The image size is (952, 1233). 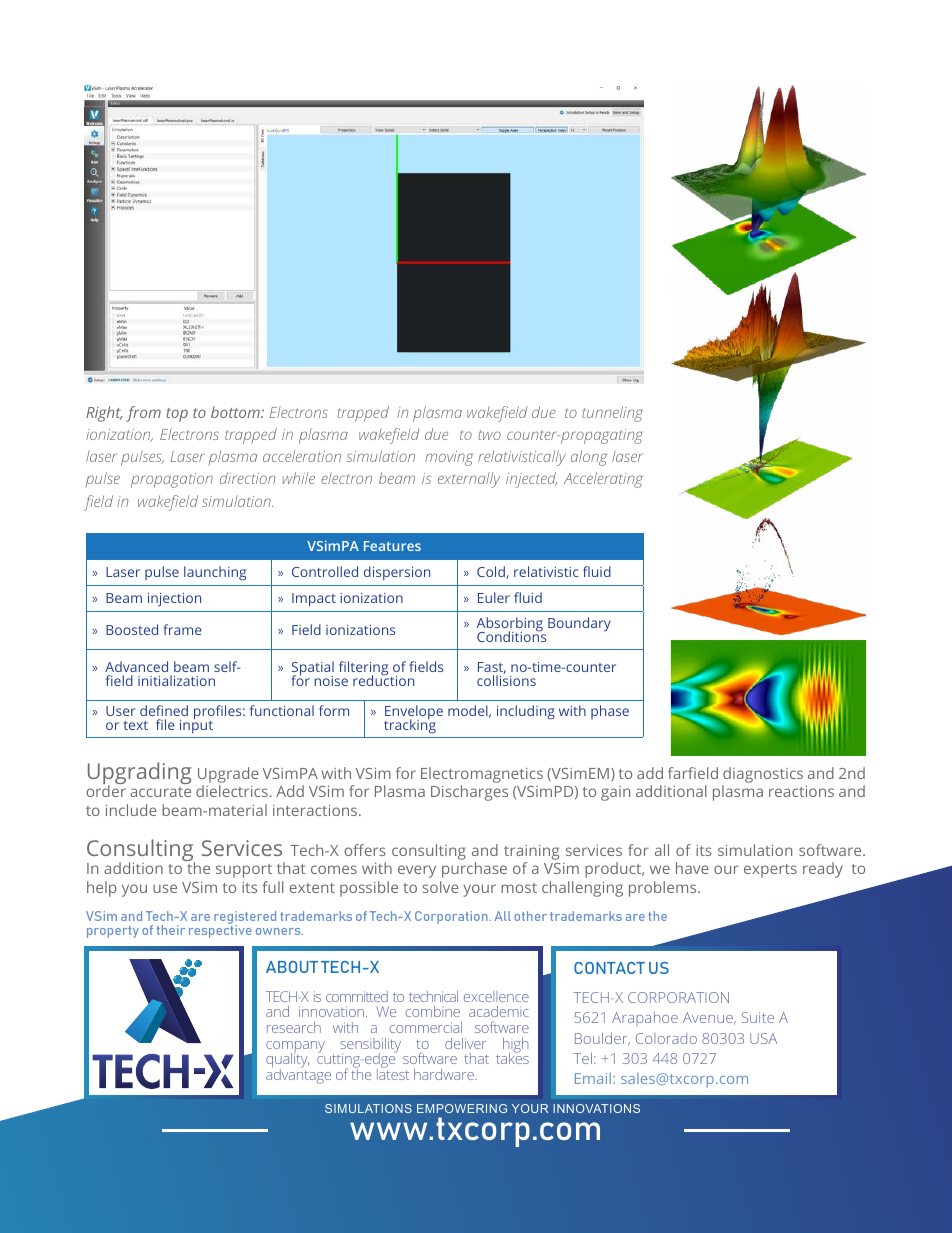 What do you see at coordinates (445, 1074) in the screenshot?
I see `hardware` at bounding box center [445, 1074].
